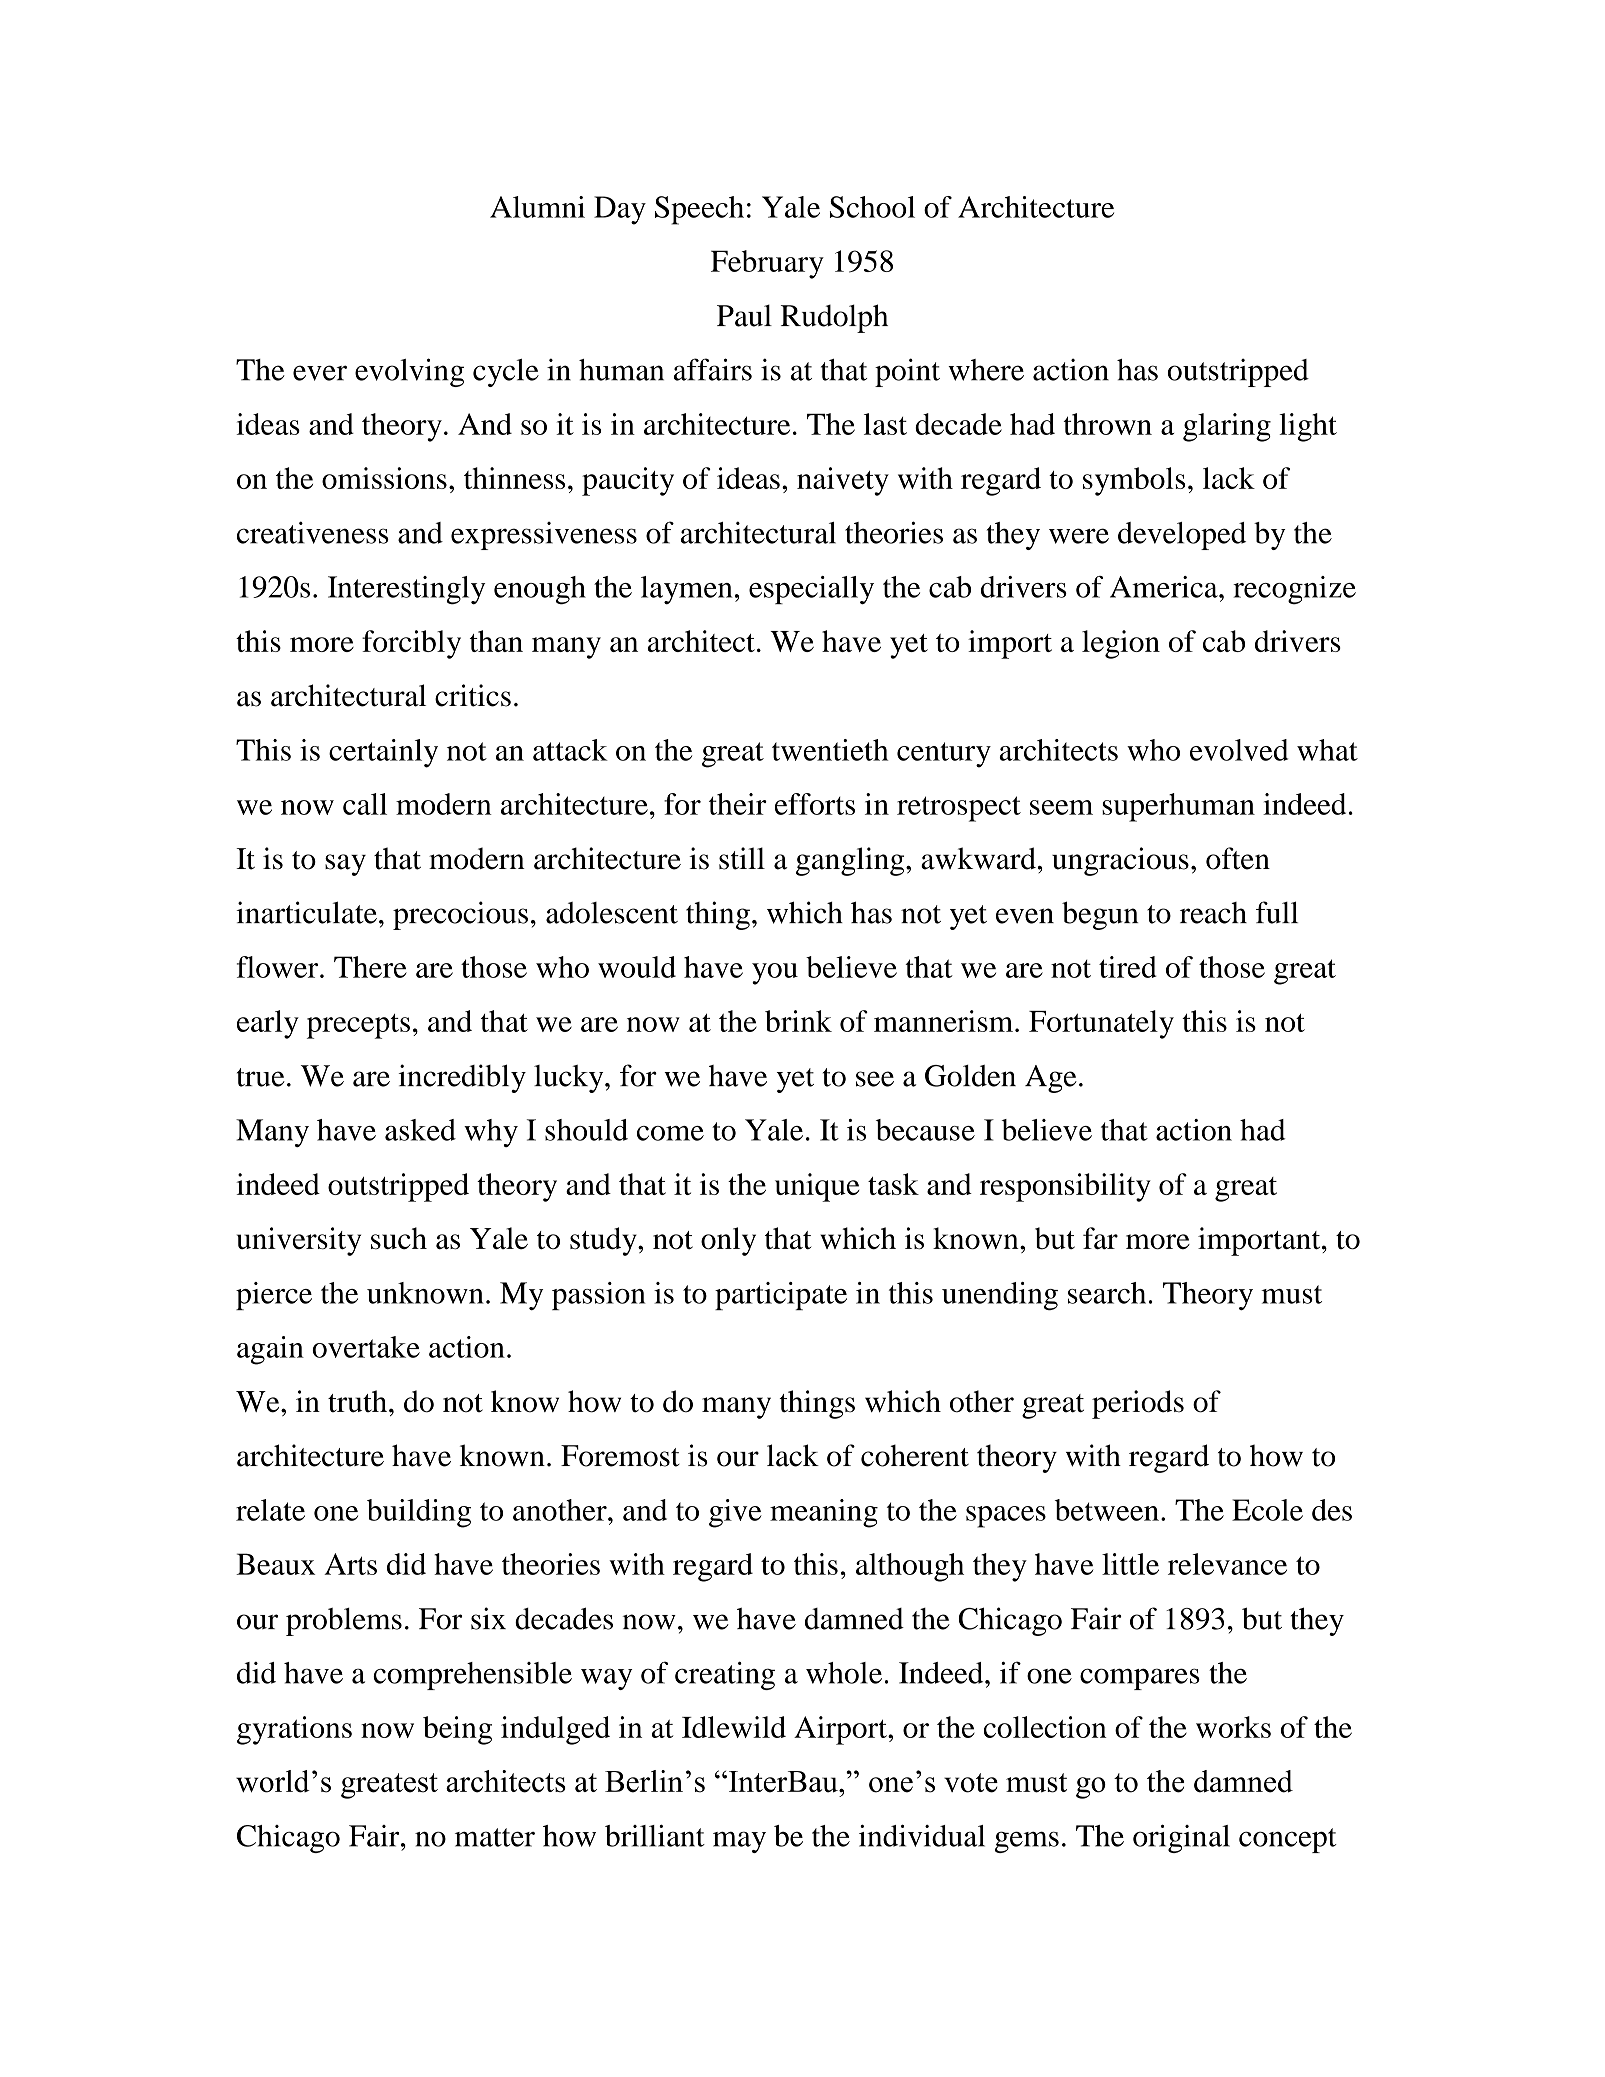 Image resolution: width=1605 pixels, height=2077 pixels. Describe the element at coordinates (457, 1730) in the page. I see `being` at that location.
